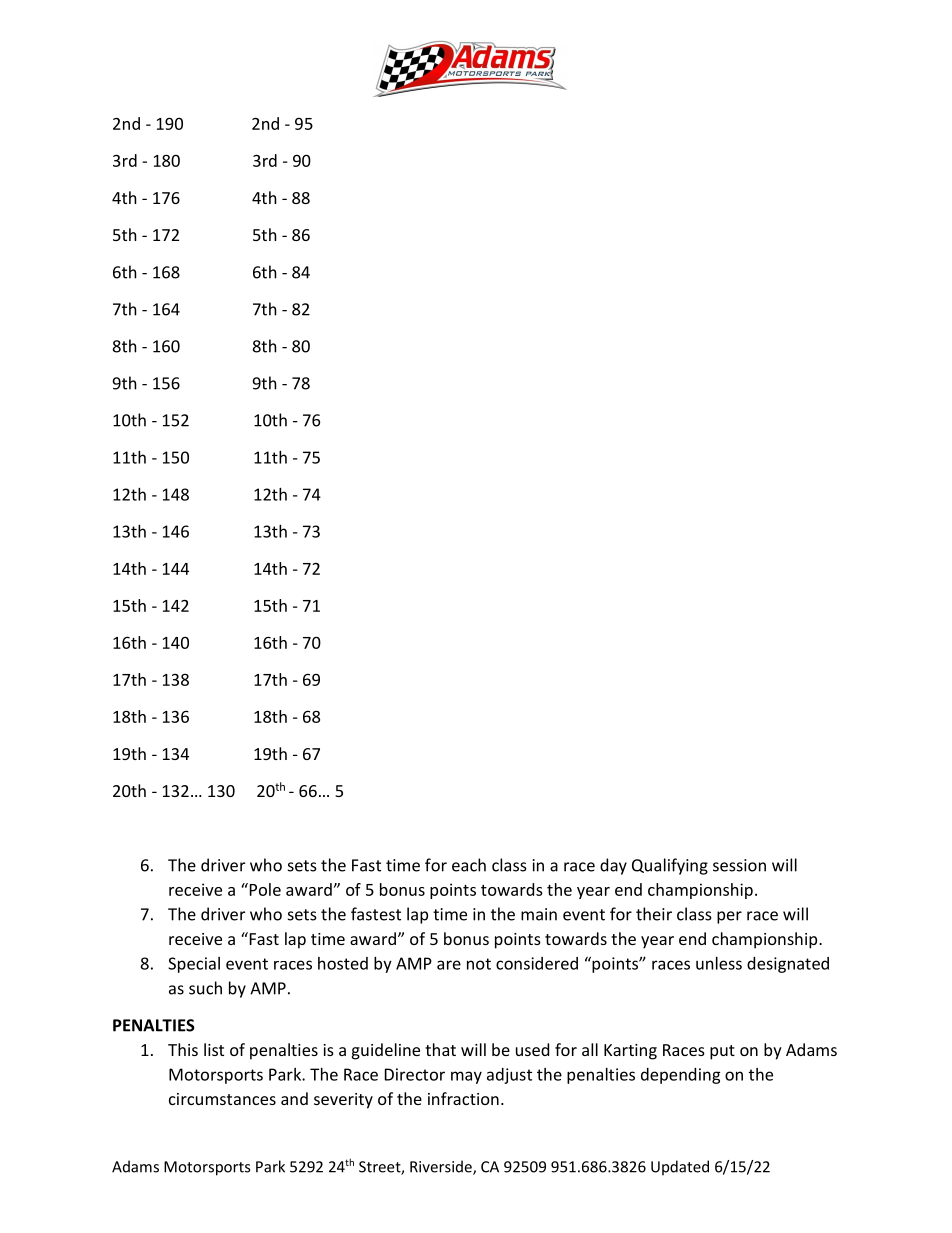 The width and height of the screenshot is (952, 1233). Describe the element at coordinates (680, 1168) in the screenshot. I see `Updated` at that location.
